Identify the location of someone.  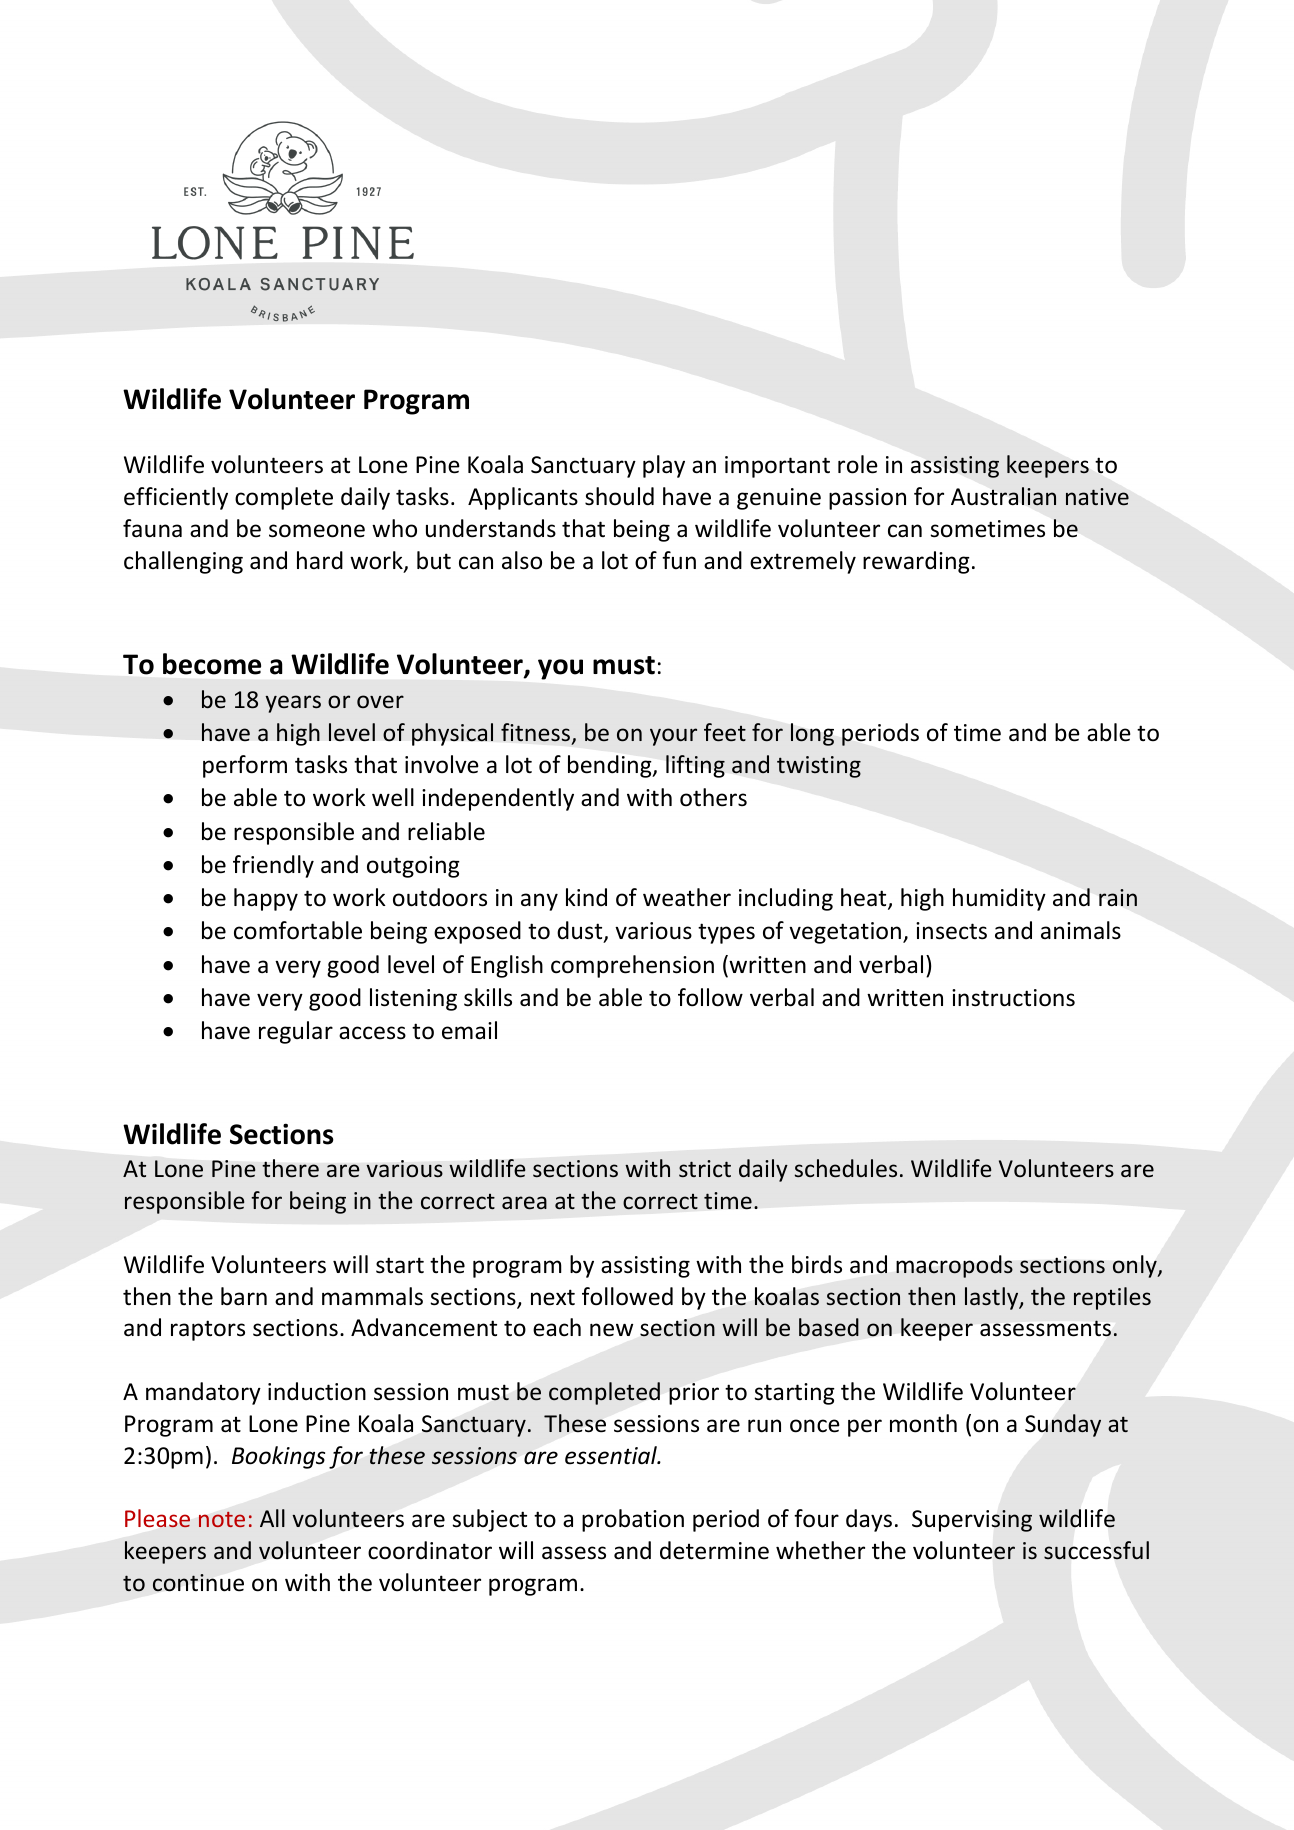
(317, 531).
